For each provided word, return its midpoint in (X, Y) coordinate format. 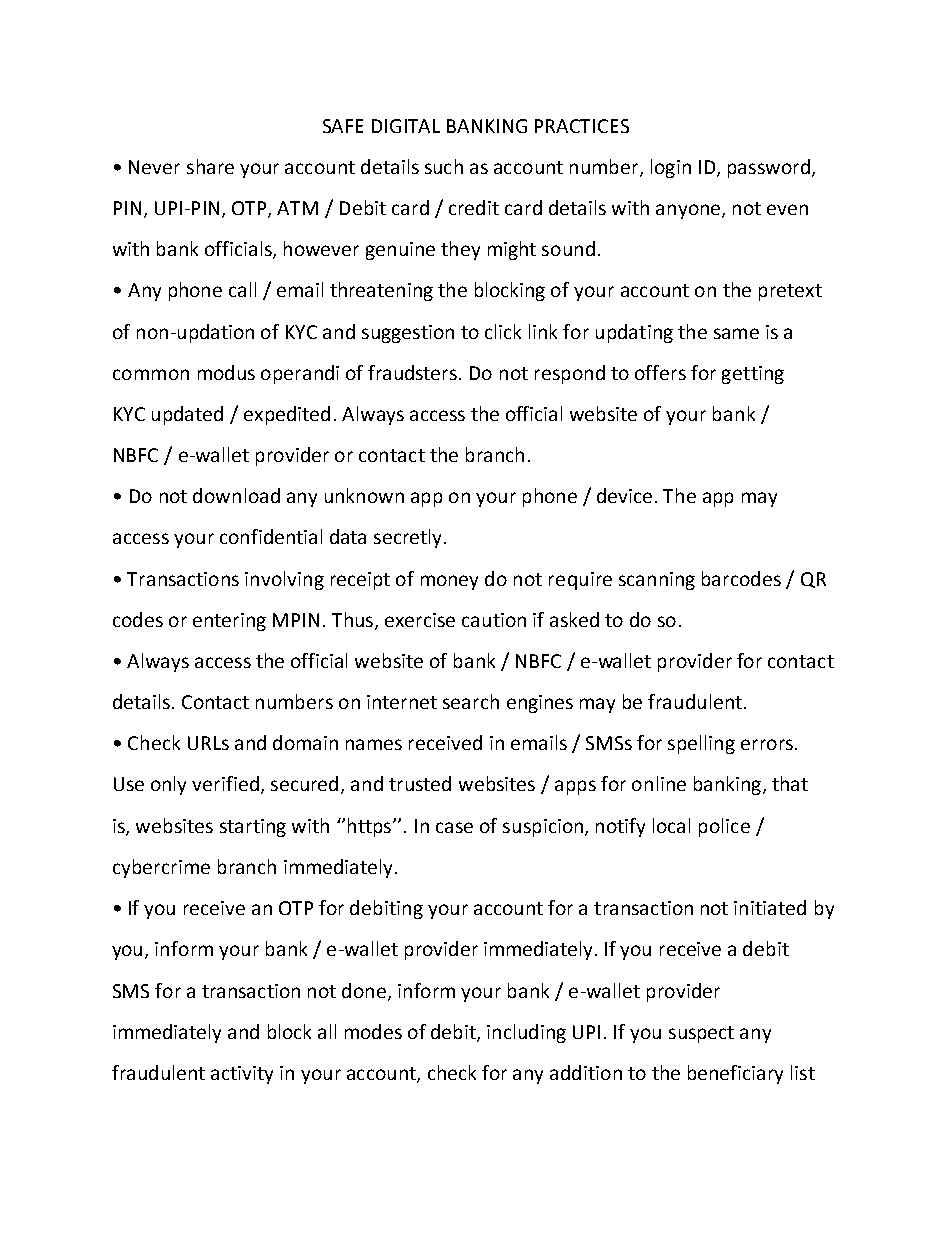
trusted (420, 783)
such (444, 166)
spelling (701, 744)
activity (242, 1075)
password (769, 168)
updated (187, 415)
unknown (364, 495)
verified (225, 783)
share (210, 166)
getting (753, 375)
